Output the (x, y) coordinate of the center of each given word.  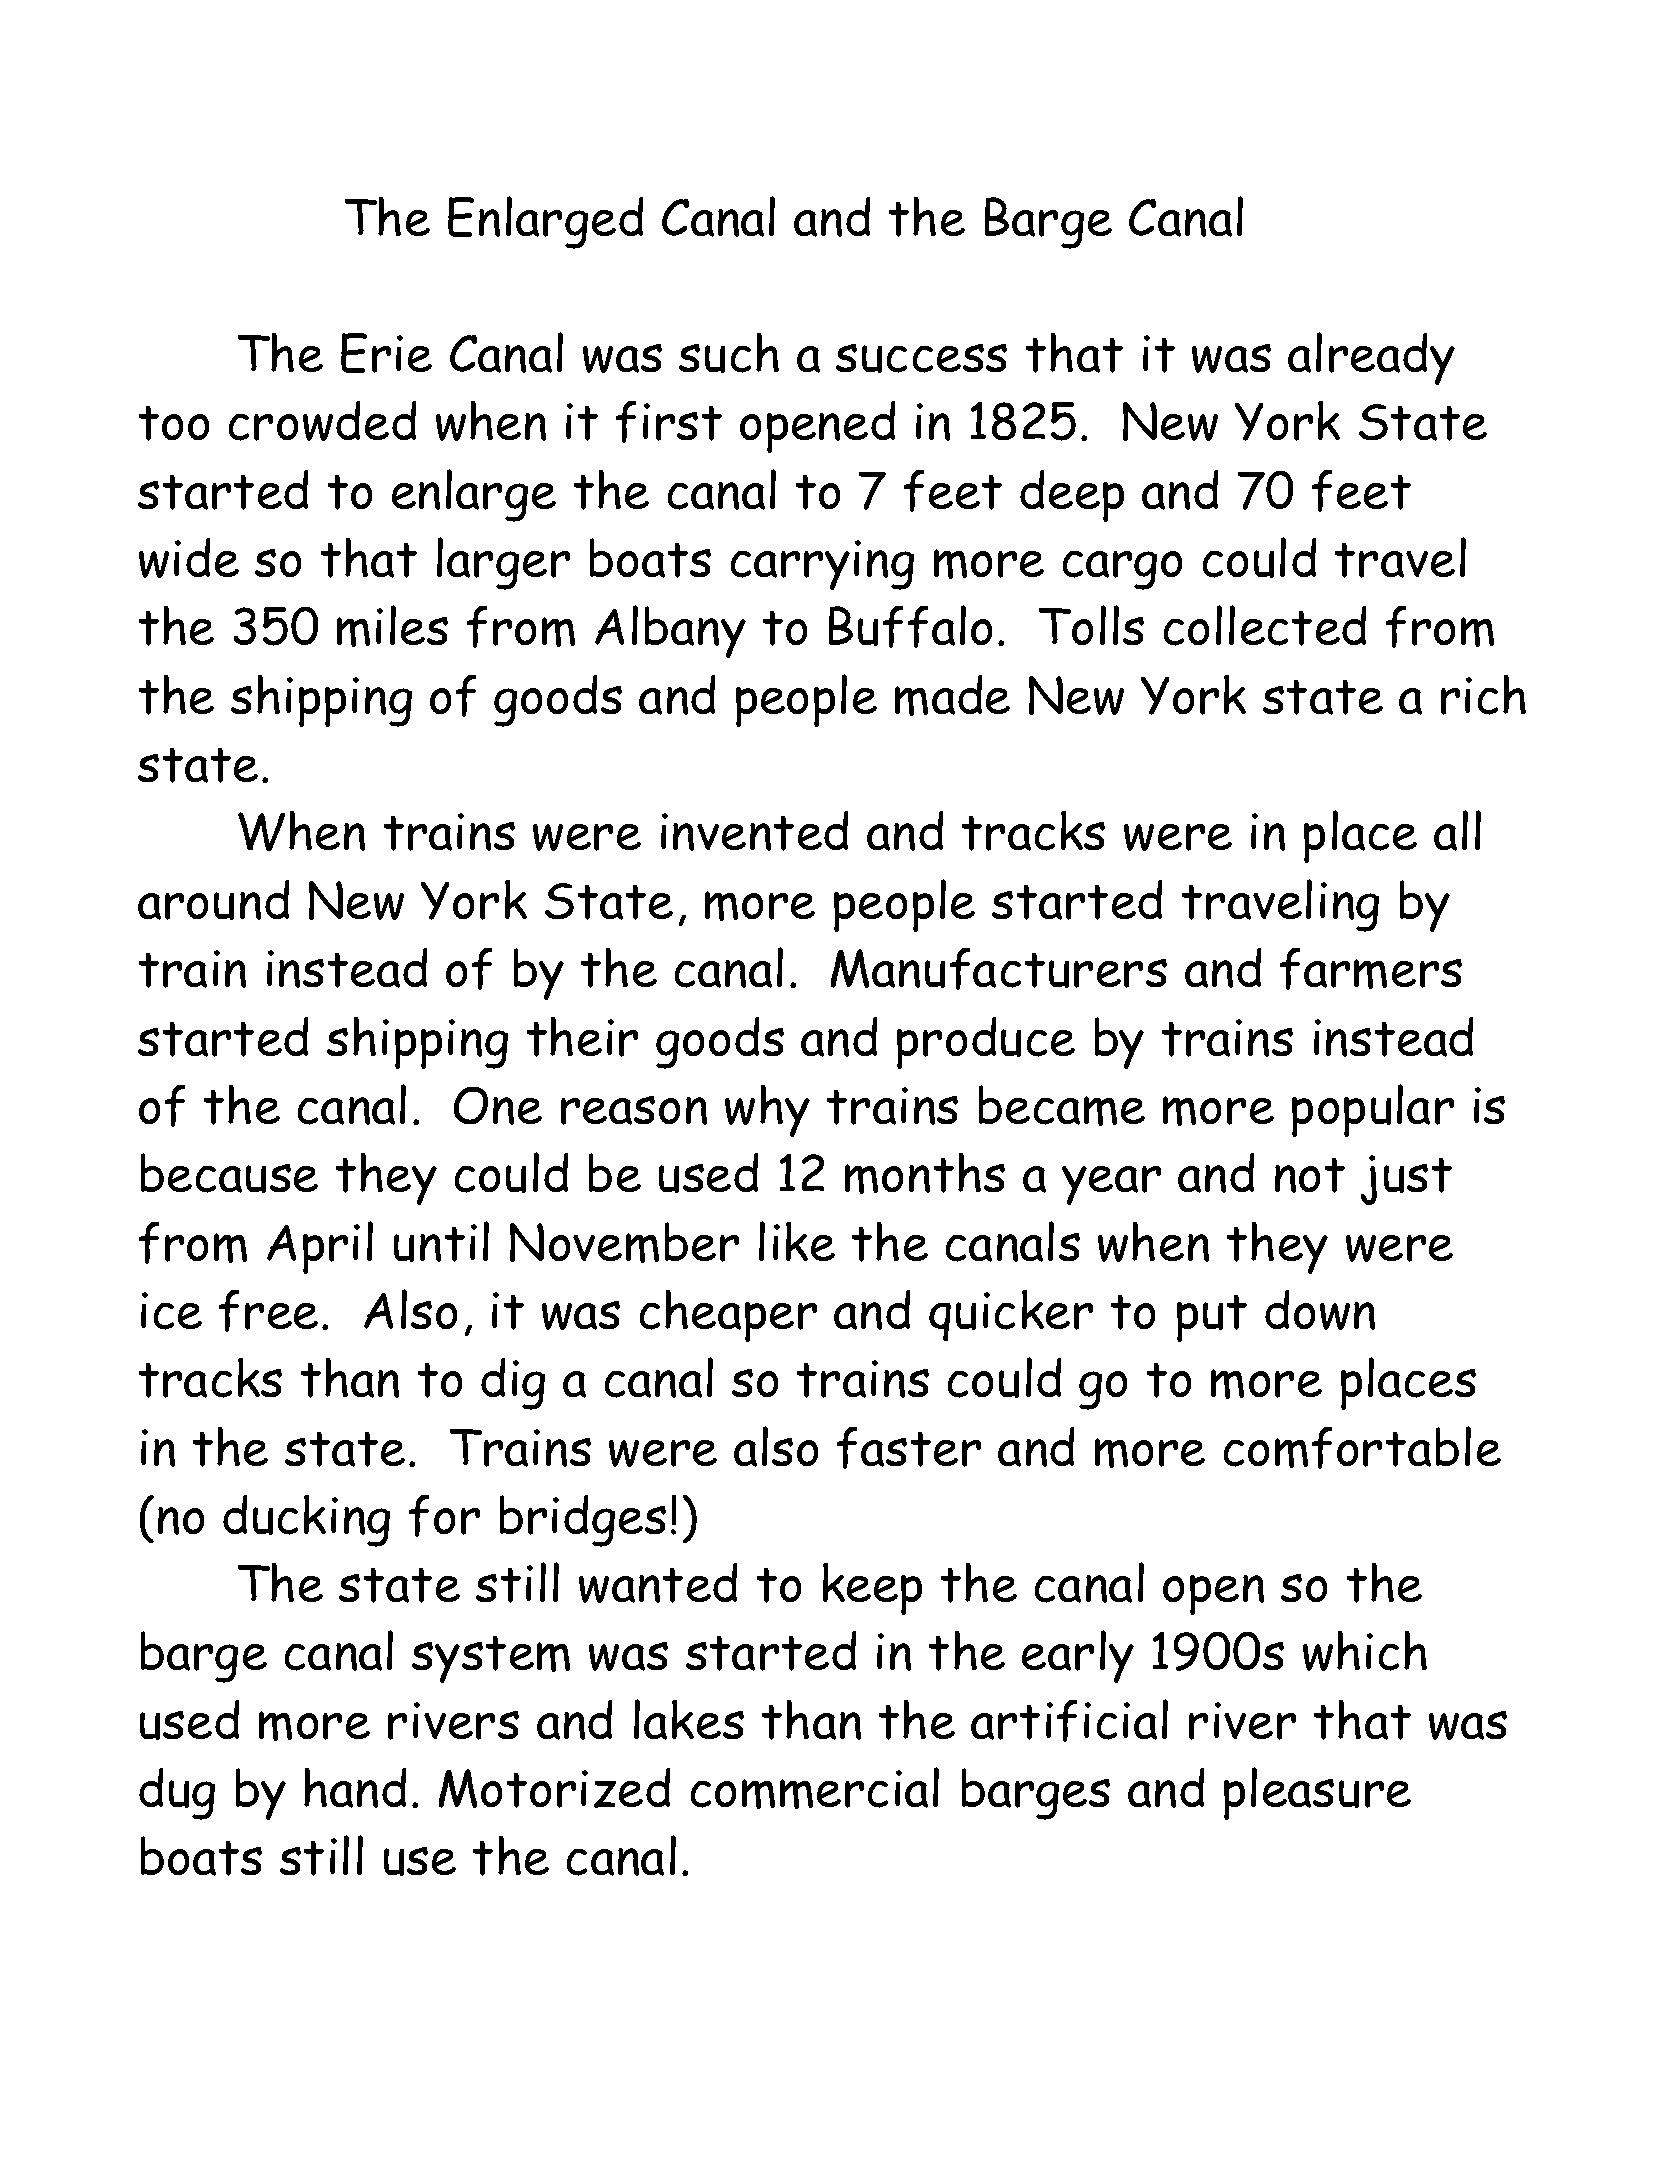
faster (909, 1448)
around (213, 900)
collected (1265, 625)
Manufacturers (999, 969)
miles (392, 626)
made (952, 695)
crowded (322, 421)
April (320, 1247)
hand (355, 1788)
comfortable (1362, 1447)
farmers (1371, 969)
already (1371, 358)
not (1310, 1175)
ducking (306, 1521)
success (921, 358)
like (797, 1241)
